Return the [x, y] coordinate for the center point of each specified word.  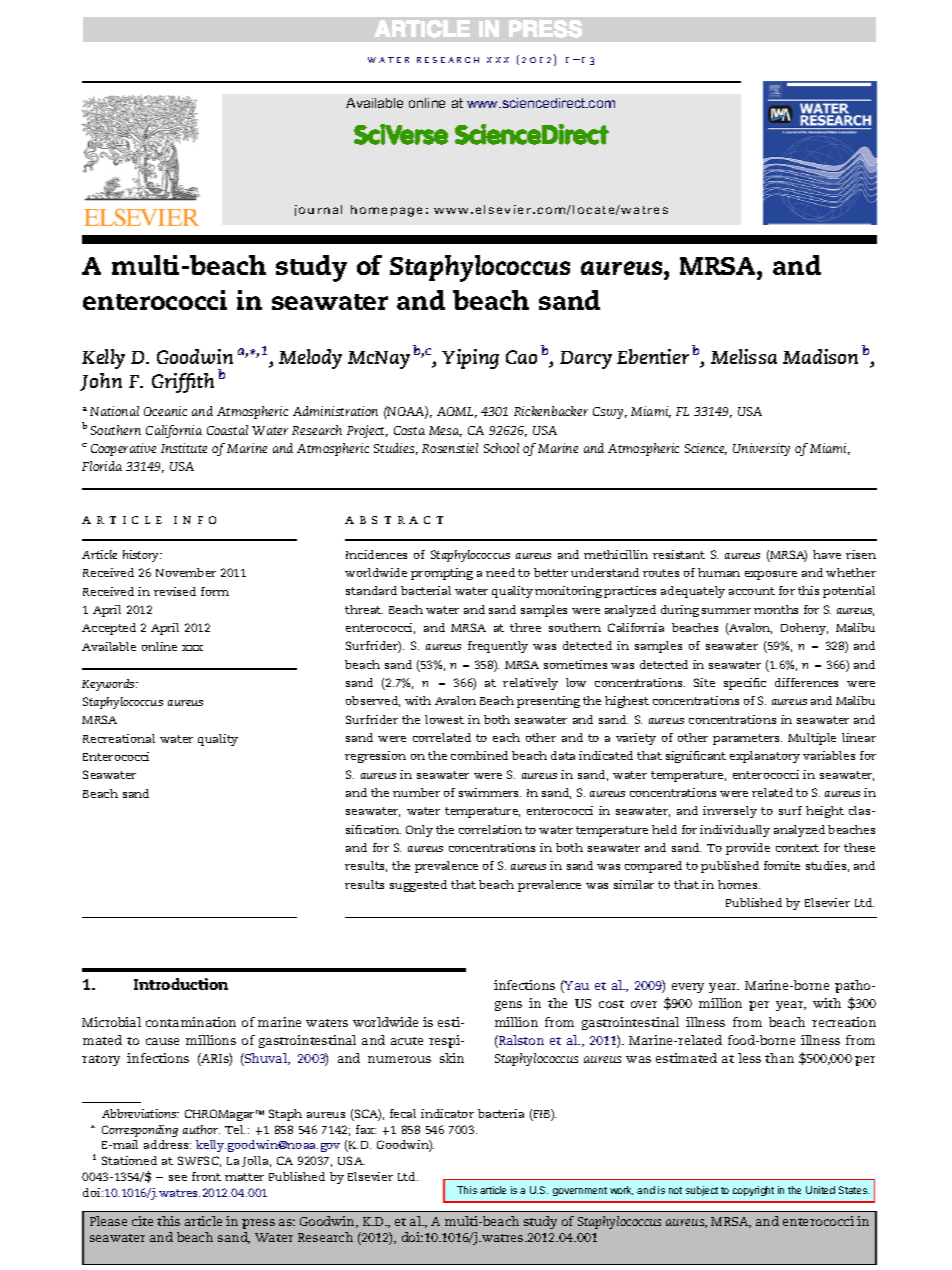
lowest [444, 719]
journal [318, 210]
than [779, 1058]
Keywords [109, 685]
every [688, 988]
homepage [386, 211]
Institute [184, 448]
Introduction [181, 984]
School [501, 448]
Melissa [744, 356]
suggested [418, 886]
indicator [447, 1113]
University [761, 449]
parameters [747, 739]
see [178, 1178]
